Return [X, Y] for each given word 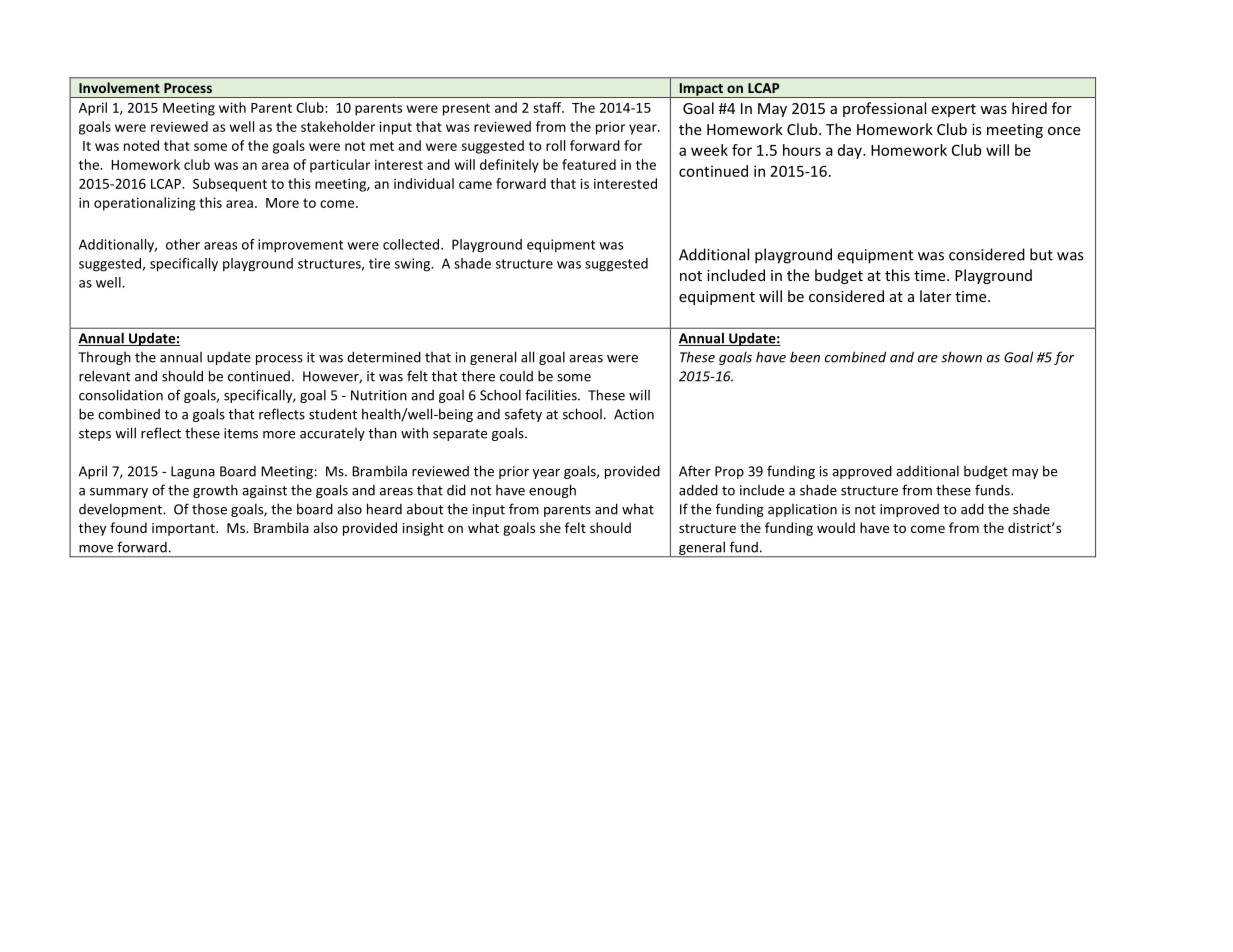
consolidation [121, 395]
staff [548, 107]
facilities [552, 395]
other [183, 244]
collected [411, 244]
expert [953, 110]
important [184, 529]
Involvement [119, 87]
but [1041, 254]
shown [961, 357]
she [550, 527]
